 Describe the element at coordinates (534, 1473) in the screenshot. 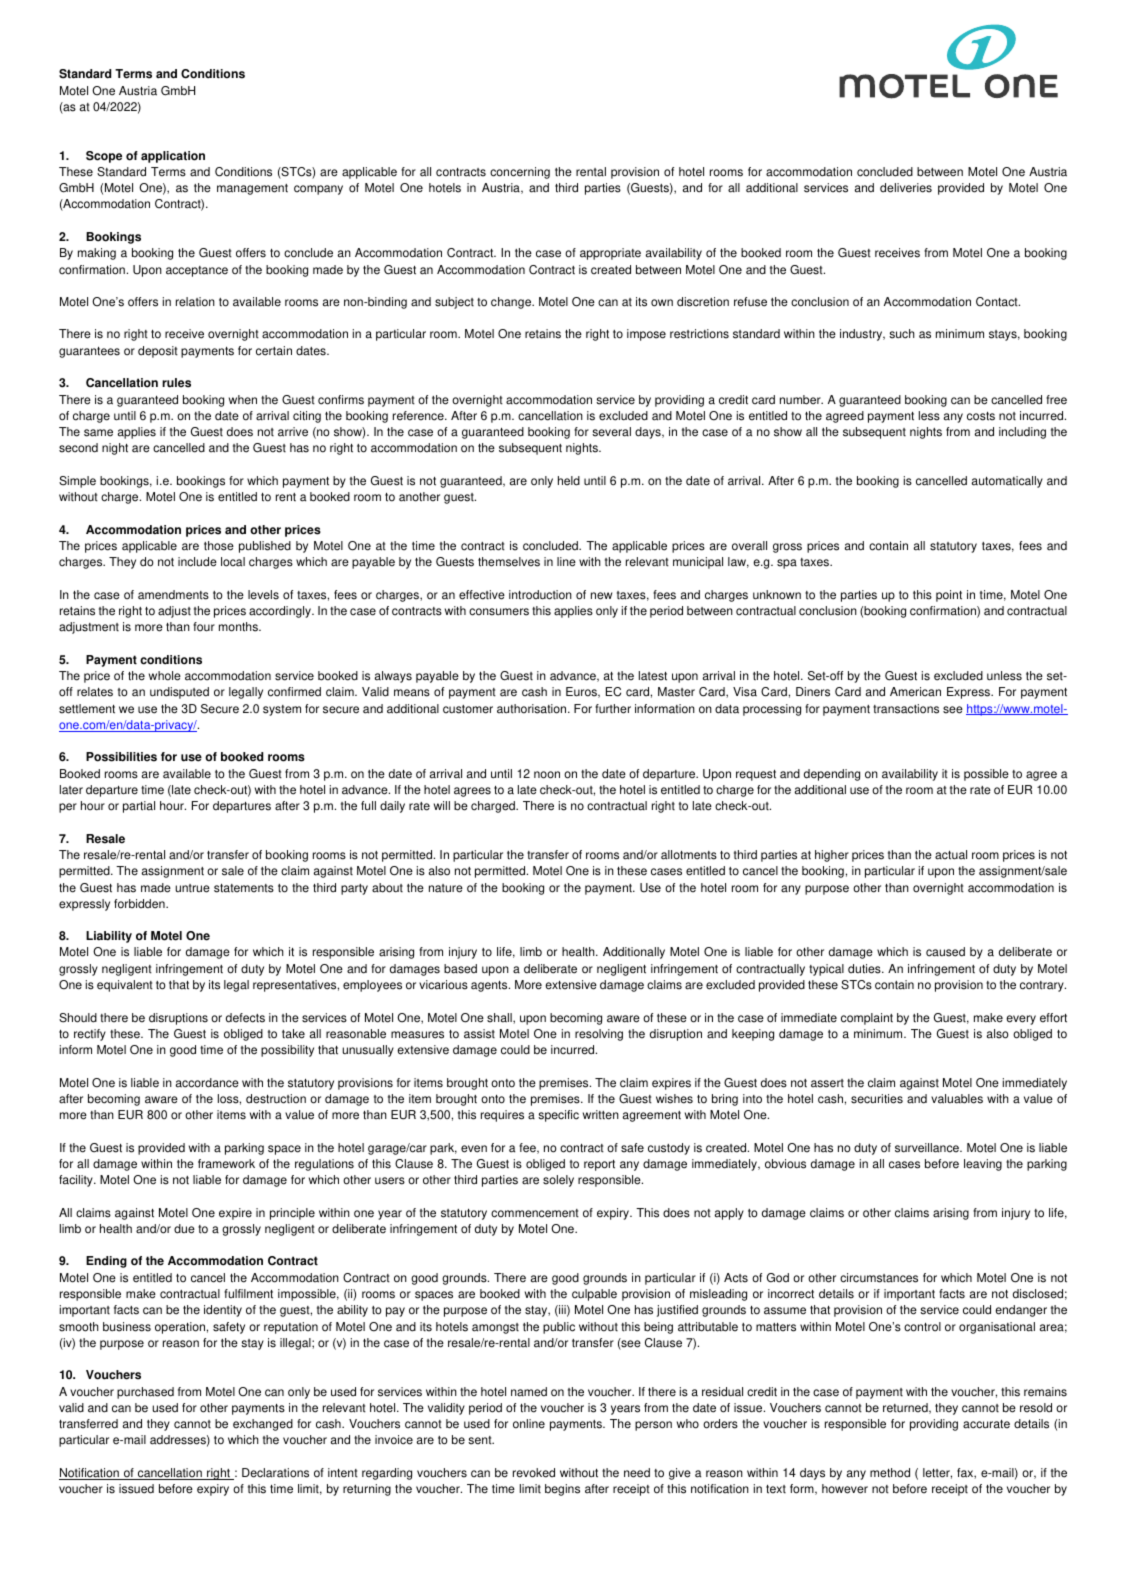

I see `revoked` at that location.
